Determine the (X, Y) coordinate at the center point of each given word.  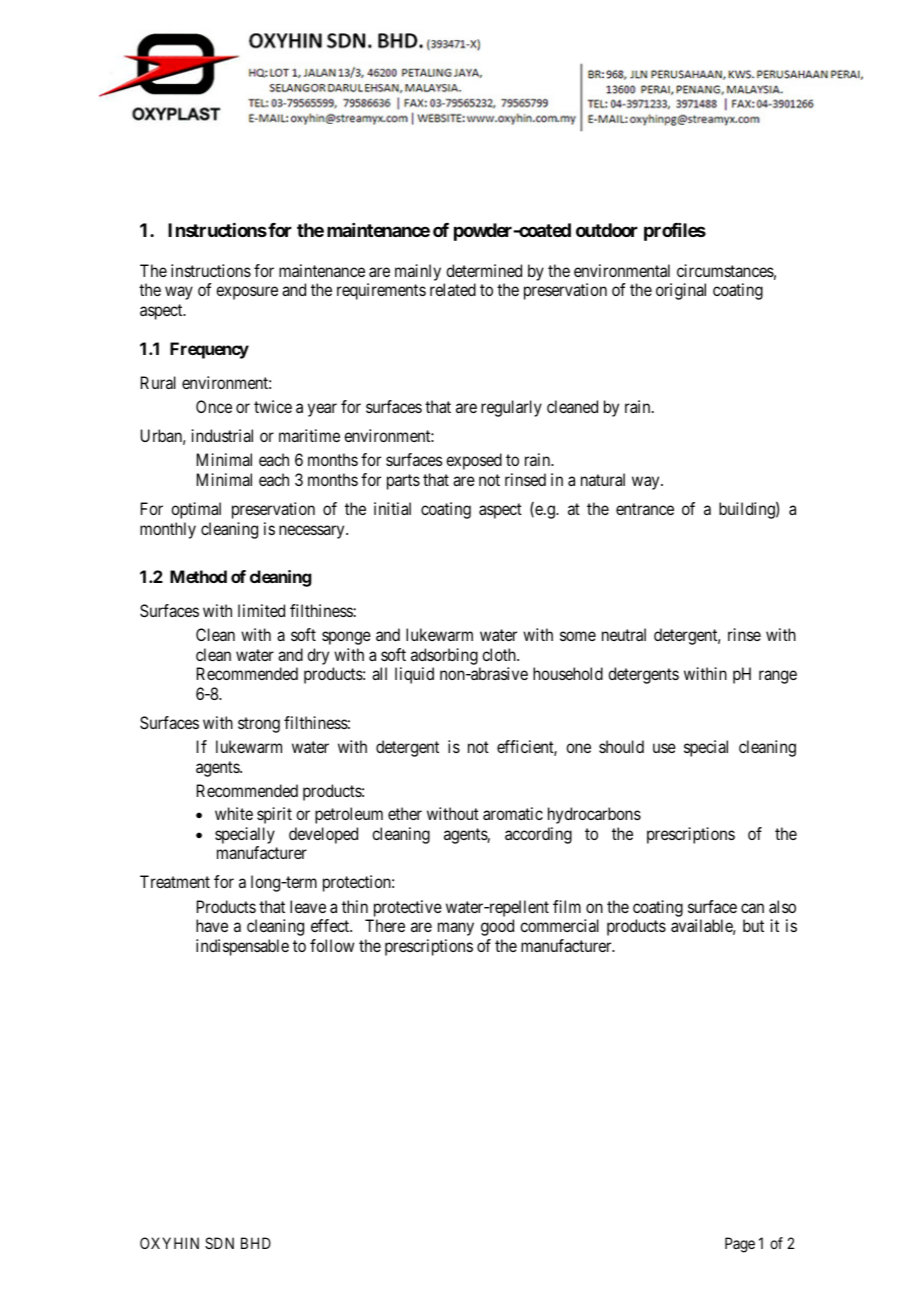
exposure (247, 293)
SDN (219, 1243)
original (681, 291)
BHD (256, 1243)
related (453, 289)
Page (740, 1245)
